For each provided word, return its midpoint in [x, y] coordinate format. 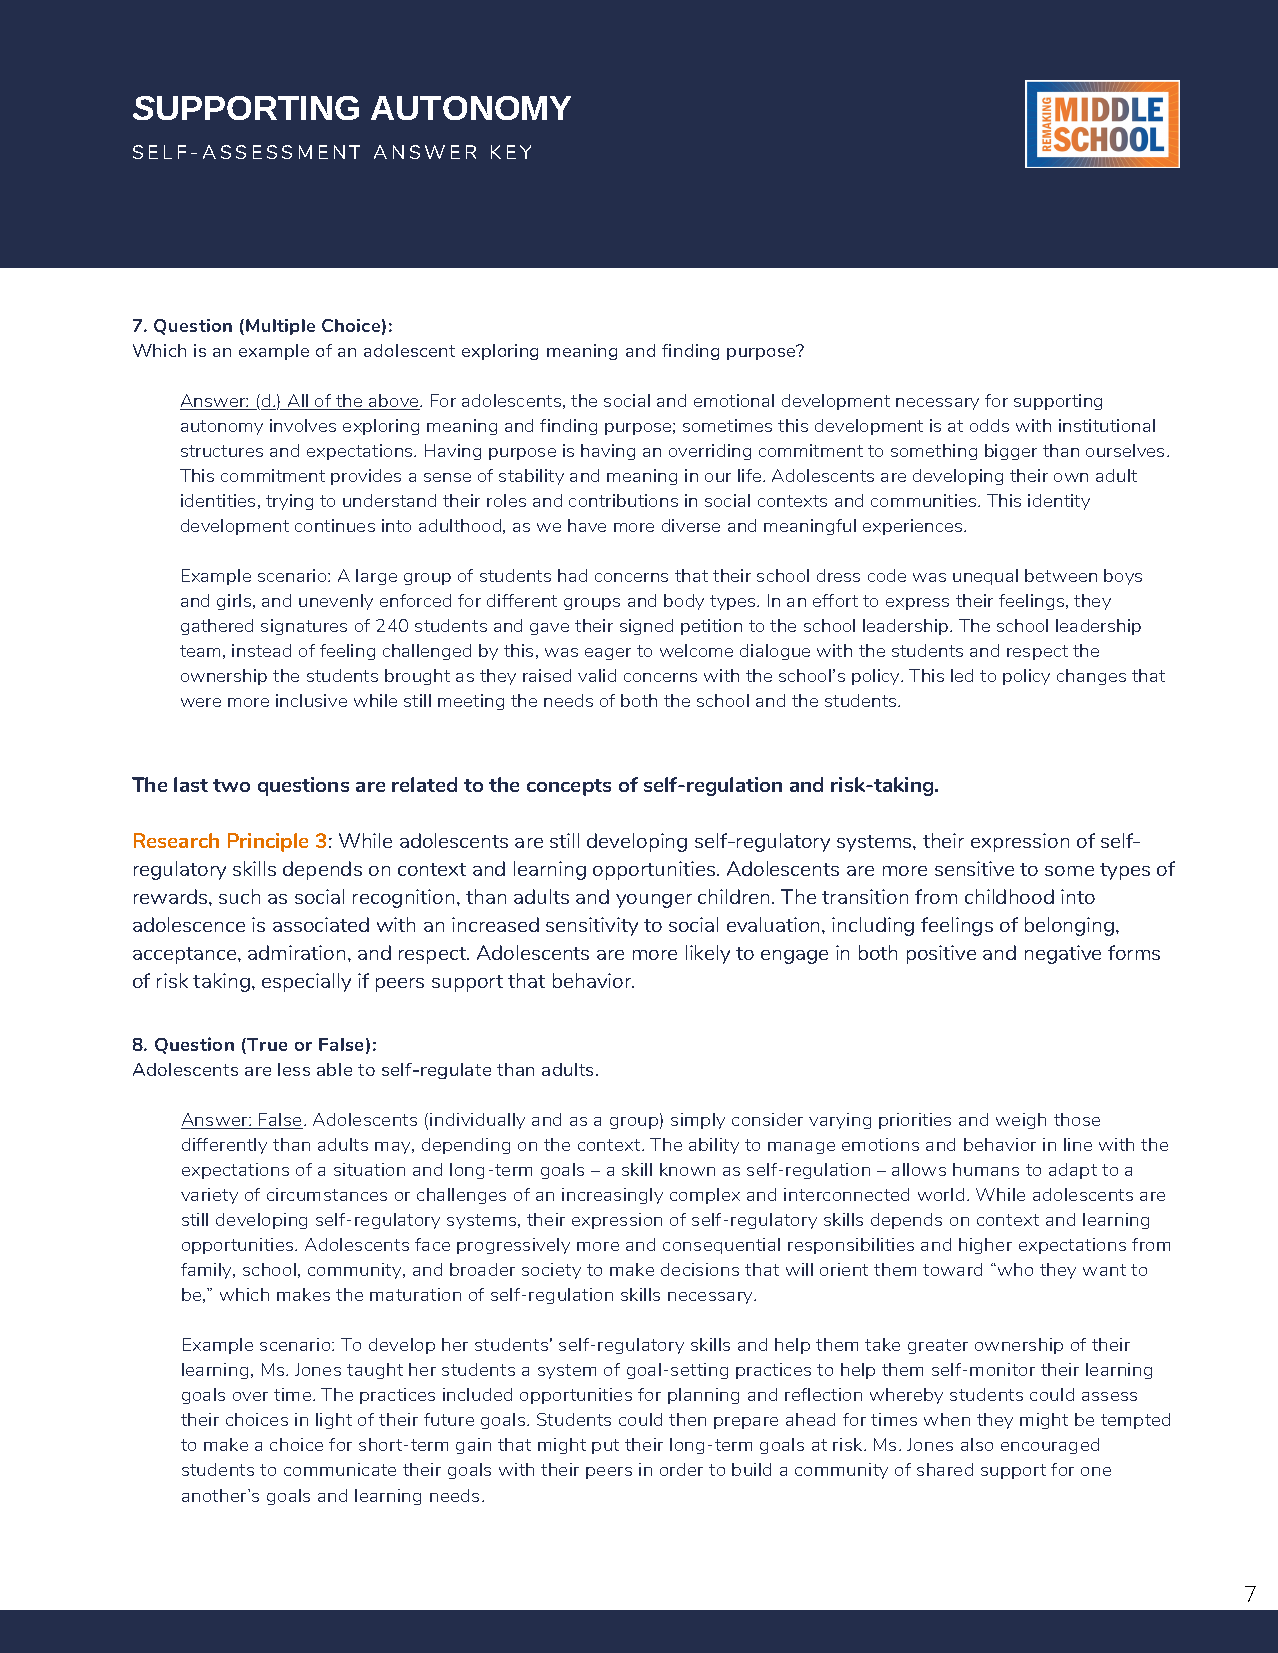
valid [597, 675]
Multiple [280, 327]
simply [698, 1121]
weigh [1021, 1121]
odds [989, 425]
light [334, 1421]
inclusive [311, 700]
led [962, 675]
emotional [734, 400]
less [294, 1069]
